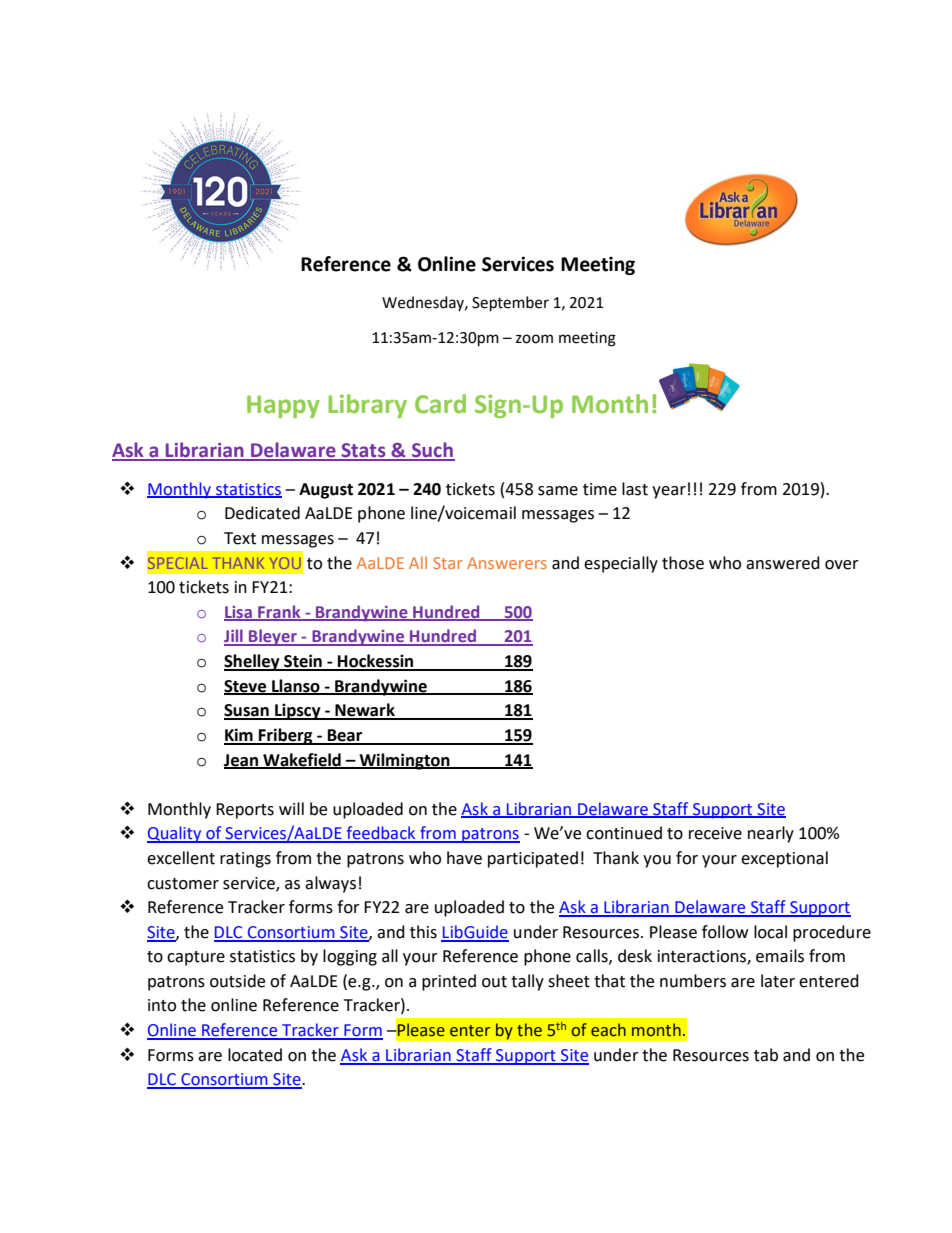 This document has height=1233, width=952. What do you see at coordinates (365, 711) in the document?
I see `Newark` at bounding box center [365, 711].
